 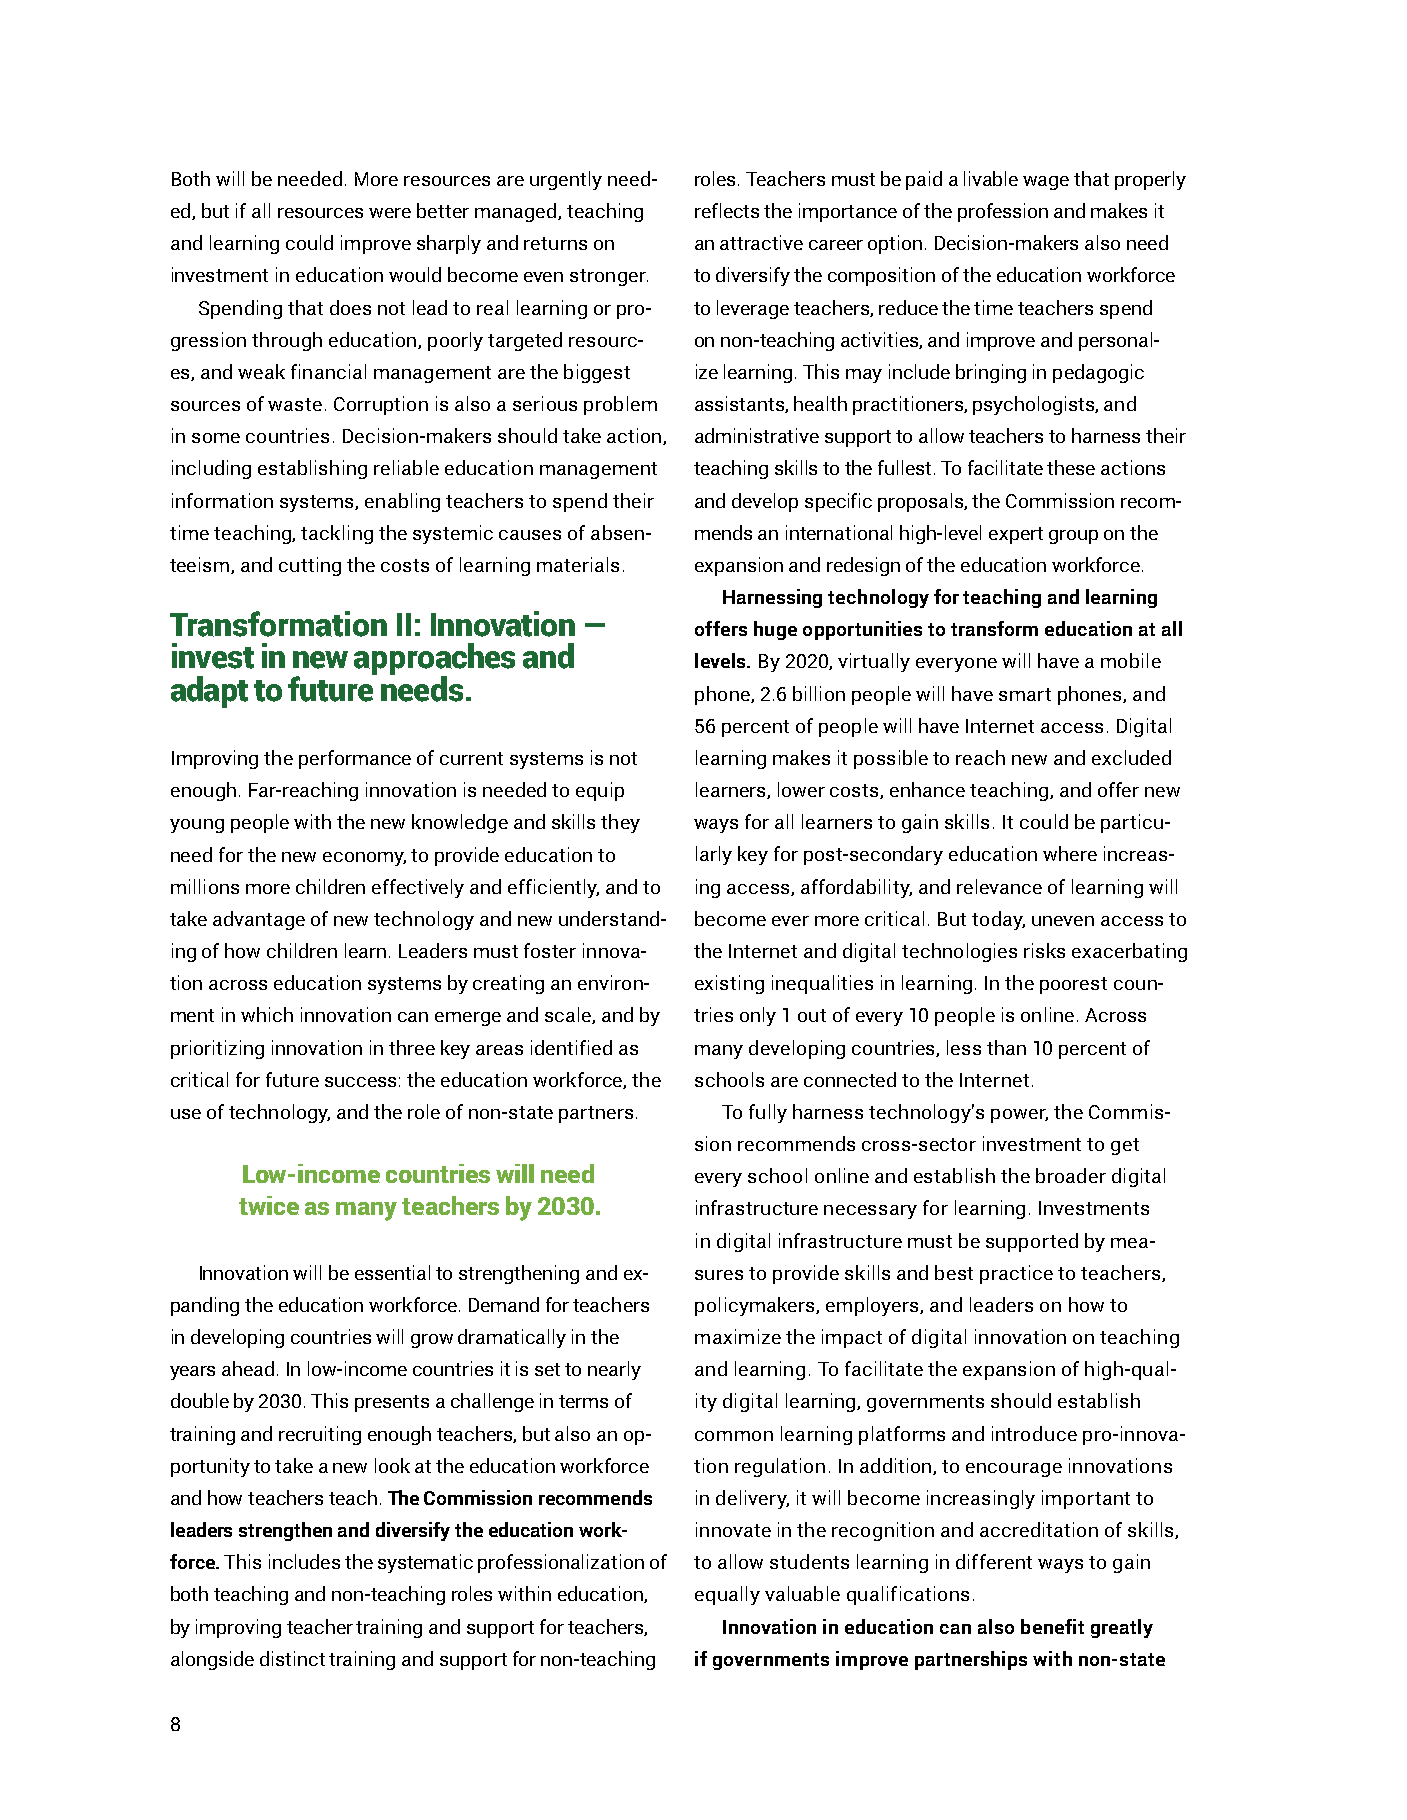 What do you see at coordinates (269, 1205) in the page?
I see `twice` at bounding box center [269, 1205].
